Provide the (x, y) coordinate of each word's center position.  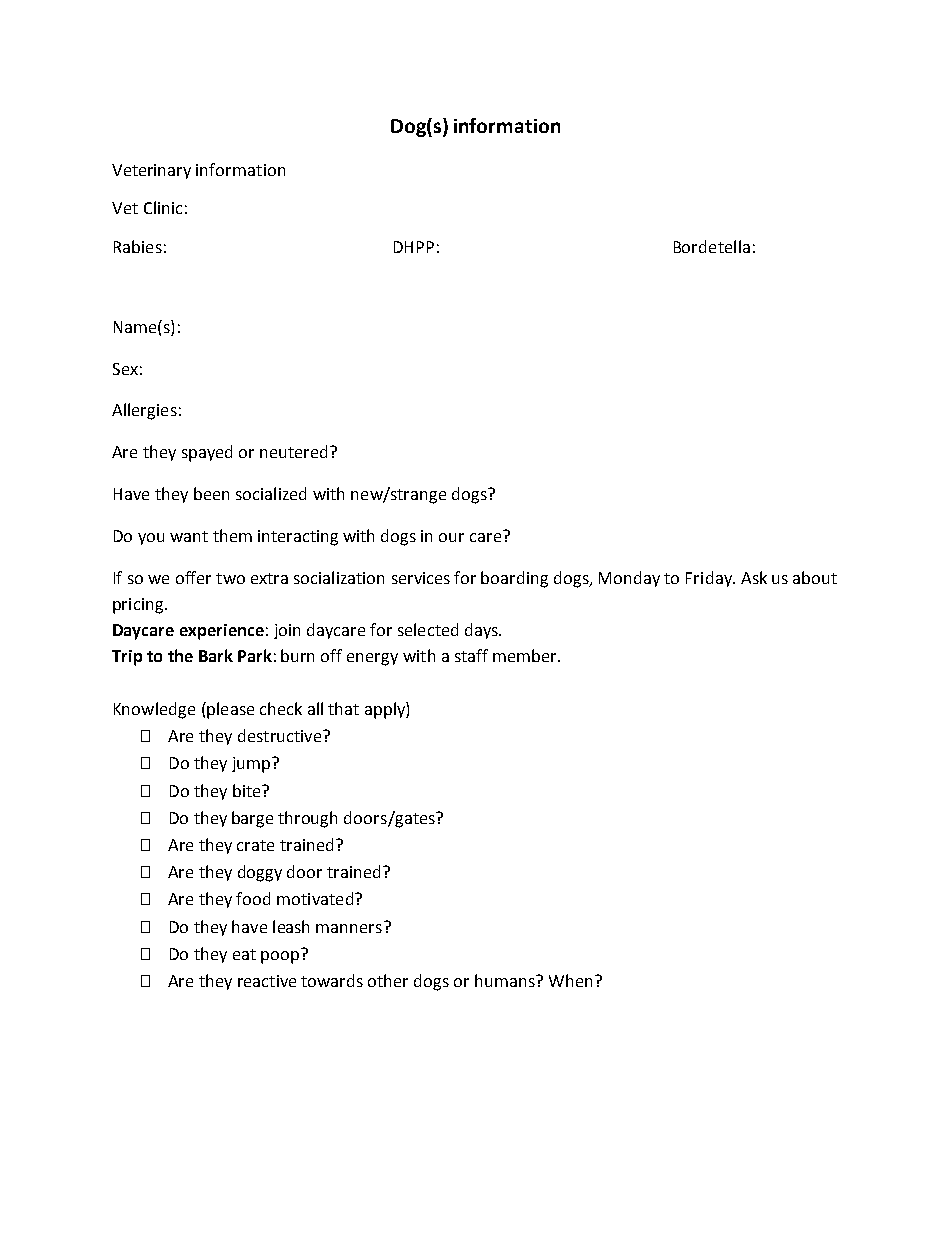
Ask (754, 577)
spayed (207, 453)
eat (244, 954)
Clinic (163, 207)
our (451, 537)
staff (471, 655)
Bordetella (712, 246)
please (229, 710)
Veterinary (151, 171)
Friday (710, 579)
